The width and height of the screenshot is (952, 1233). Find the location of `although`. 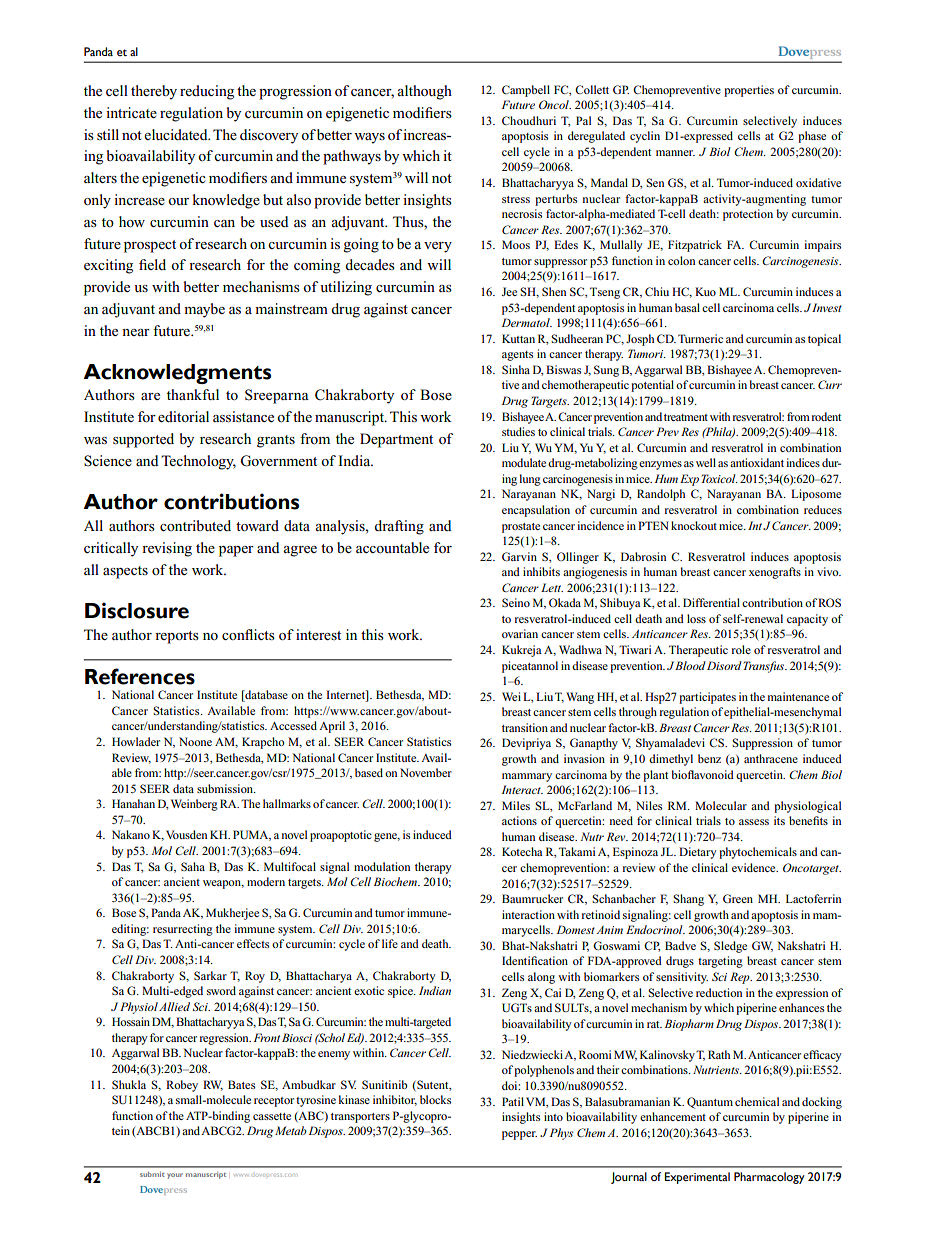

although is located at coordinates (424, 92).
